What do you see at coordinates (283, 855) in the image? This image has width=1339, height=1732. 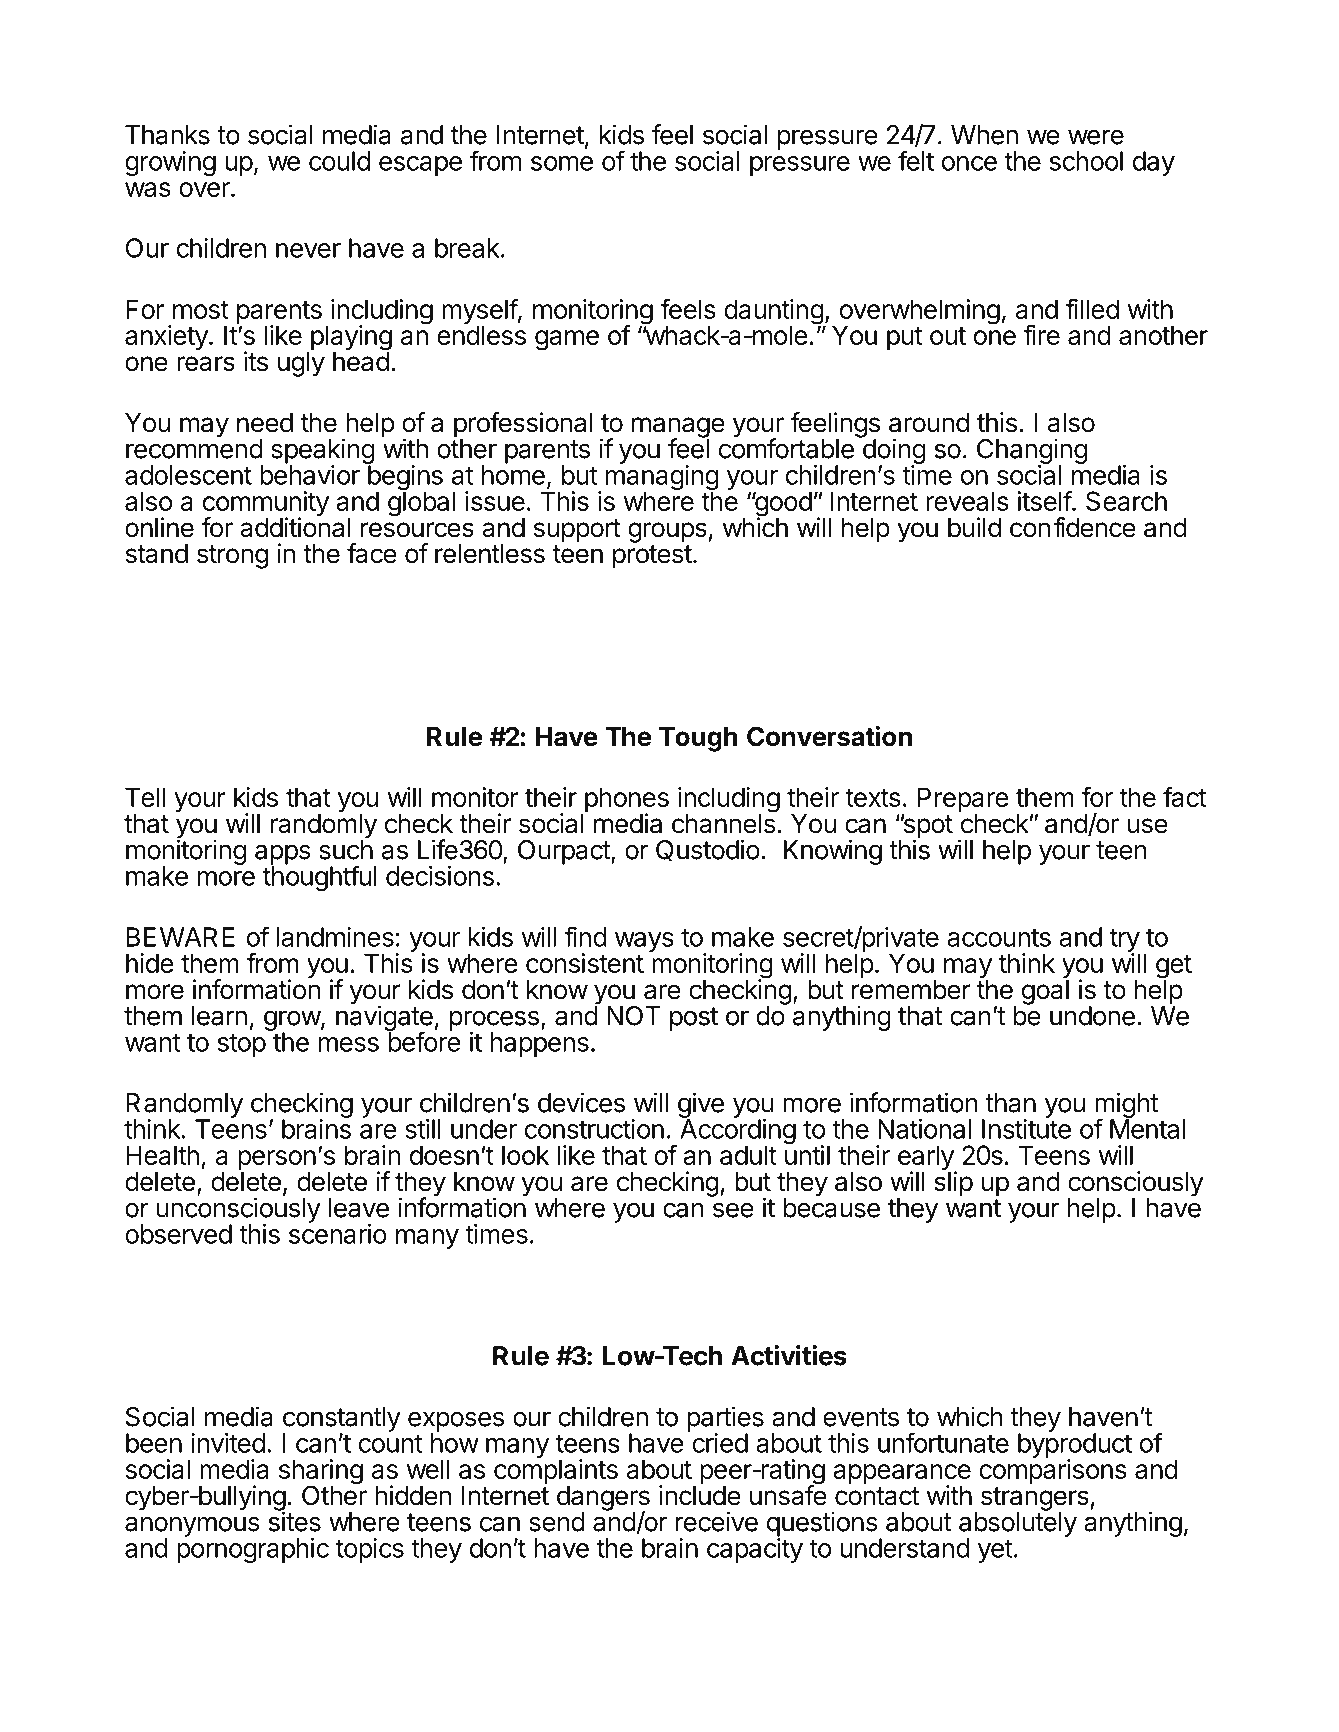 I see `apps` at bounding box center [283, 855].
